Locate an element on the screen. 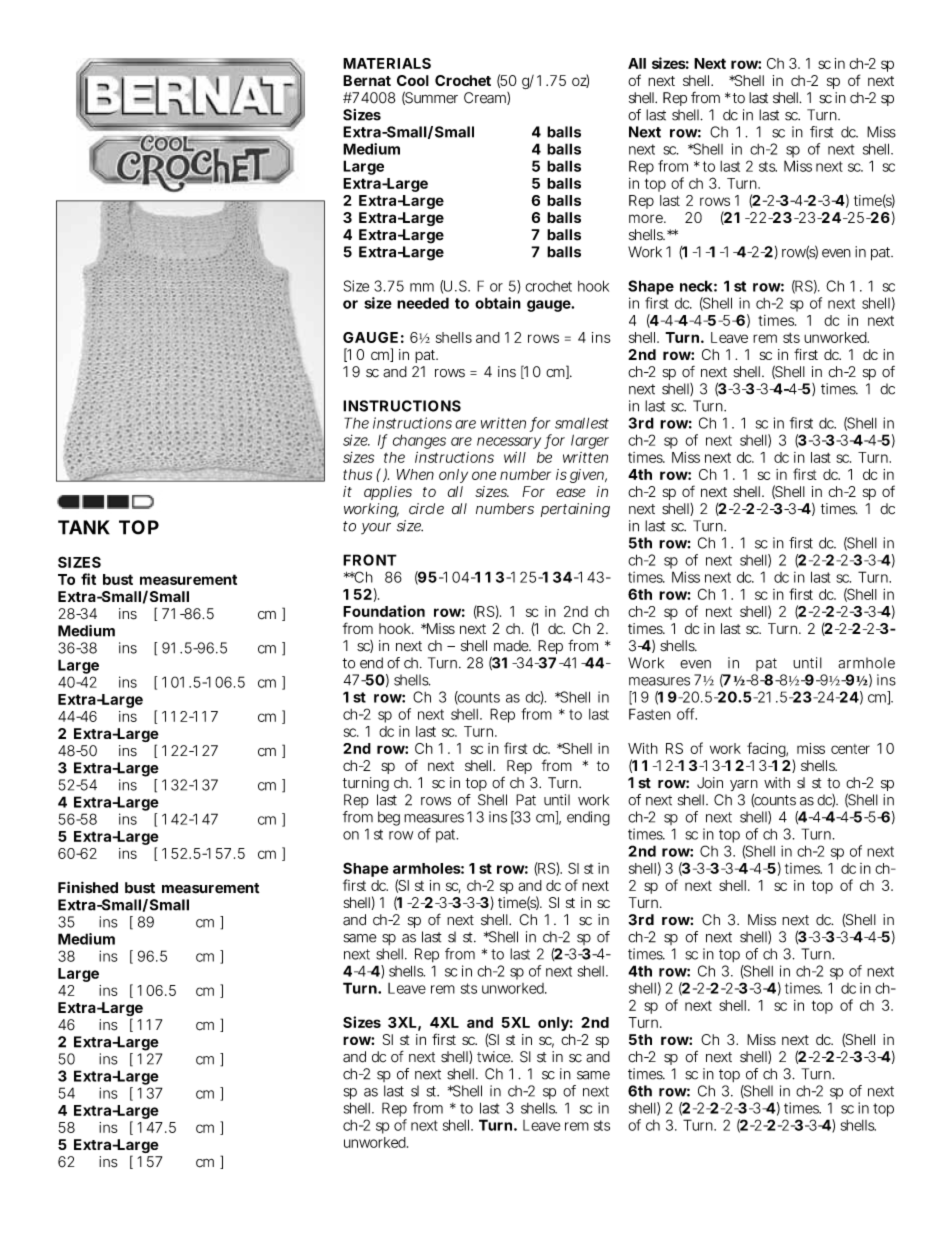 The image size is (952, 1233). Finished is located at coordinates (88, 887).
